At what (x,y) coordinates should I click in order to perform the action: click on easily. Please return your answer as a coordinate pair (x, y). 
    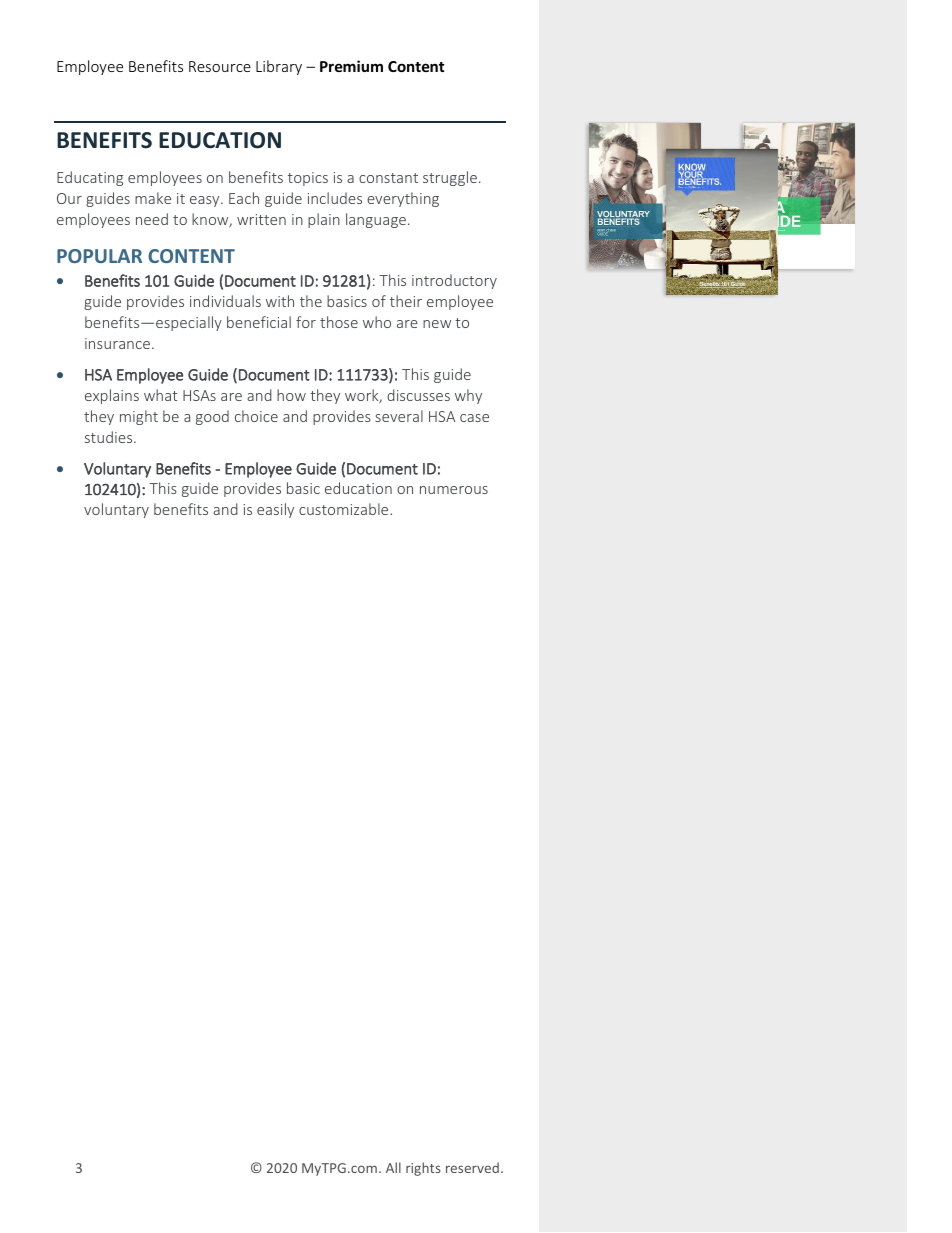
    Looking at the image, I should click on (275, 510).
